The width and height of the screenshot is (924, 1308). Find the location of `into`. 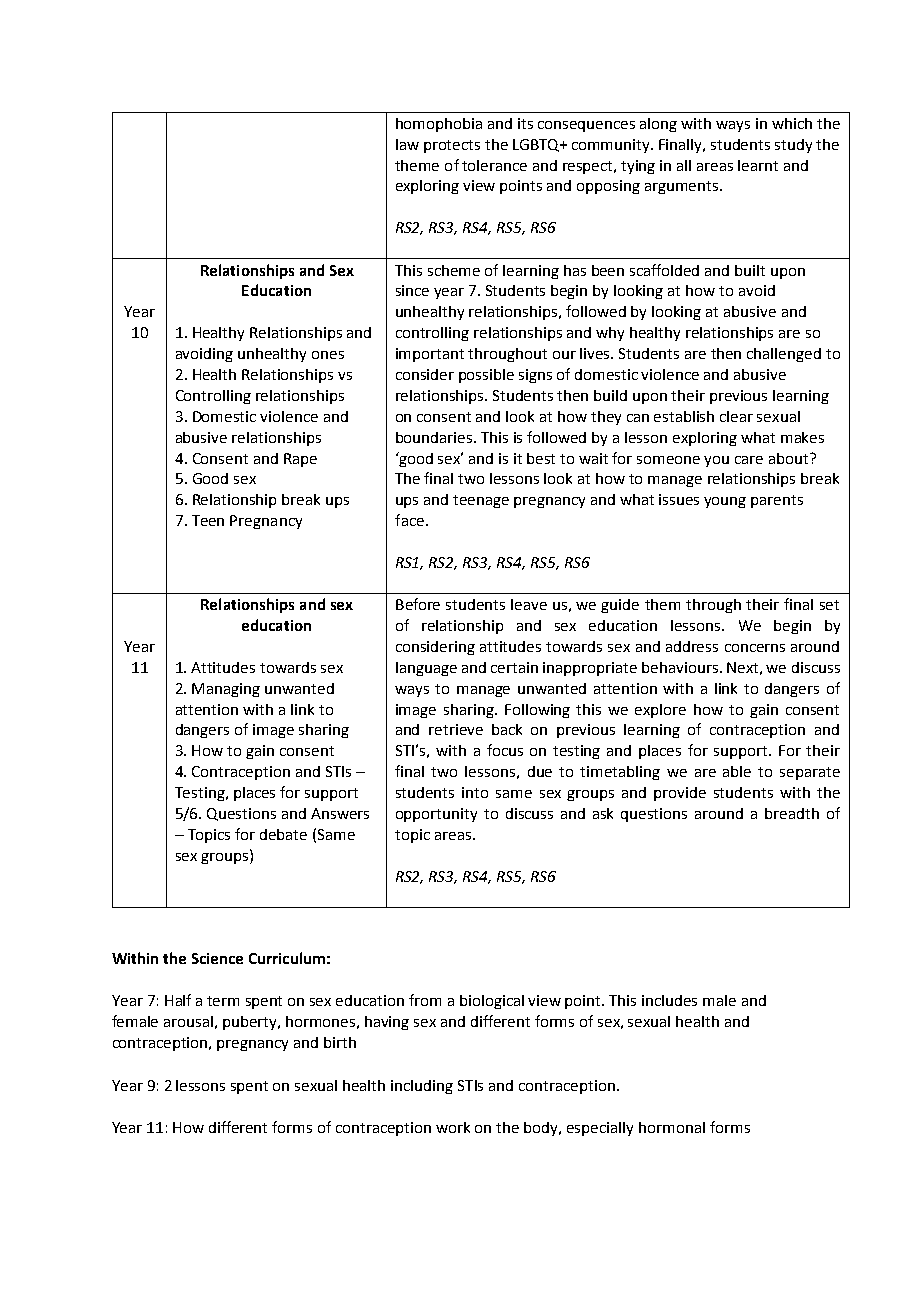

into is located at coordinates (475, 792).
